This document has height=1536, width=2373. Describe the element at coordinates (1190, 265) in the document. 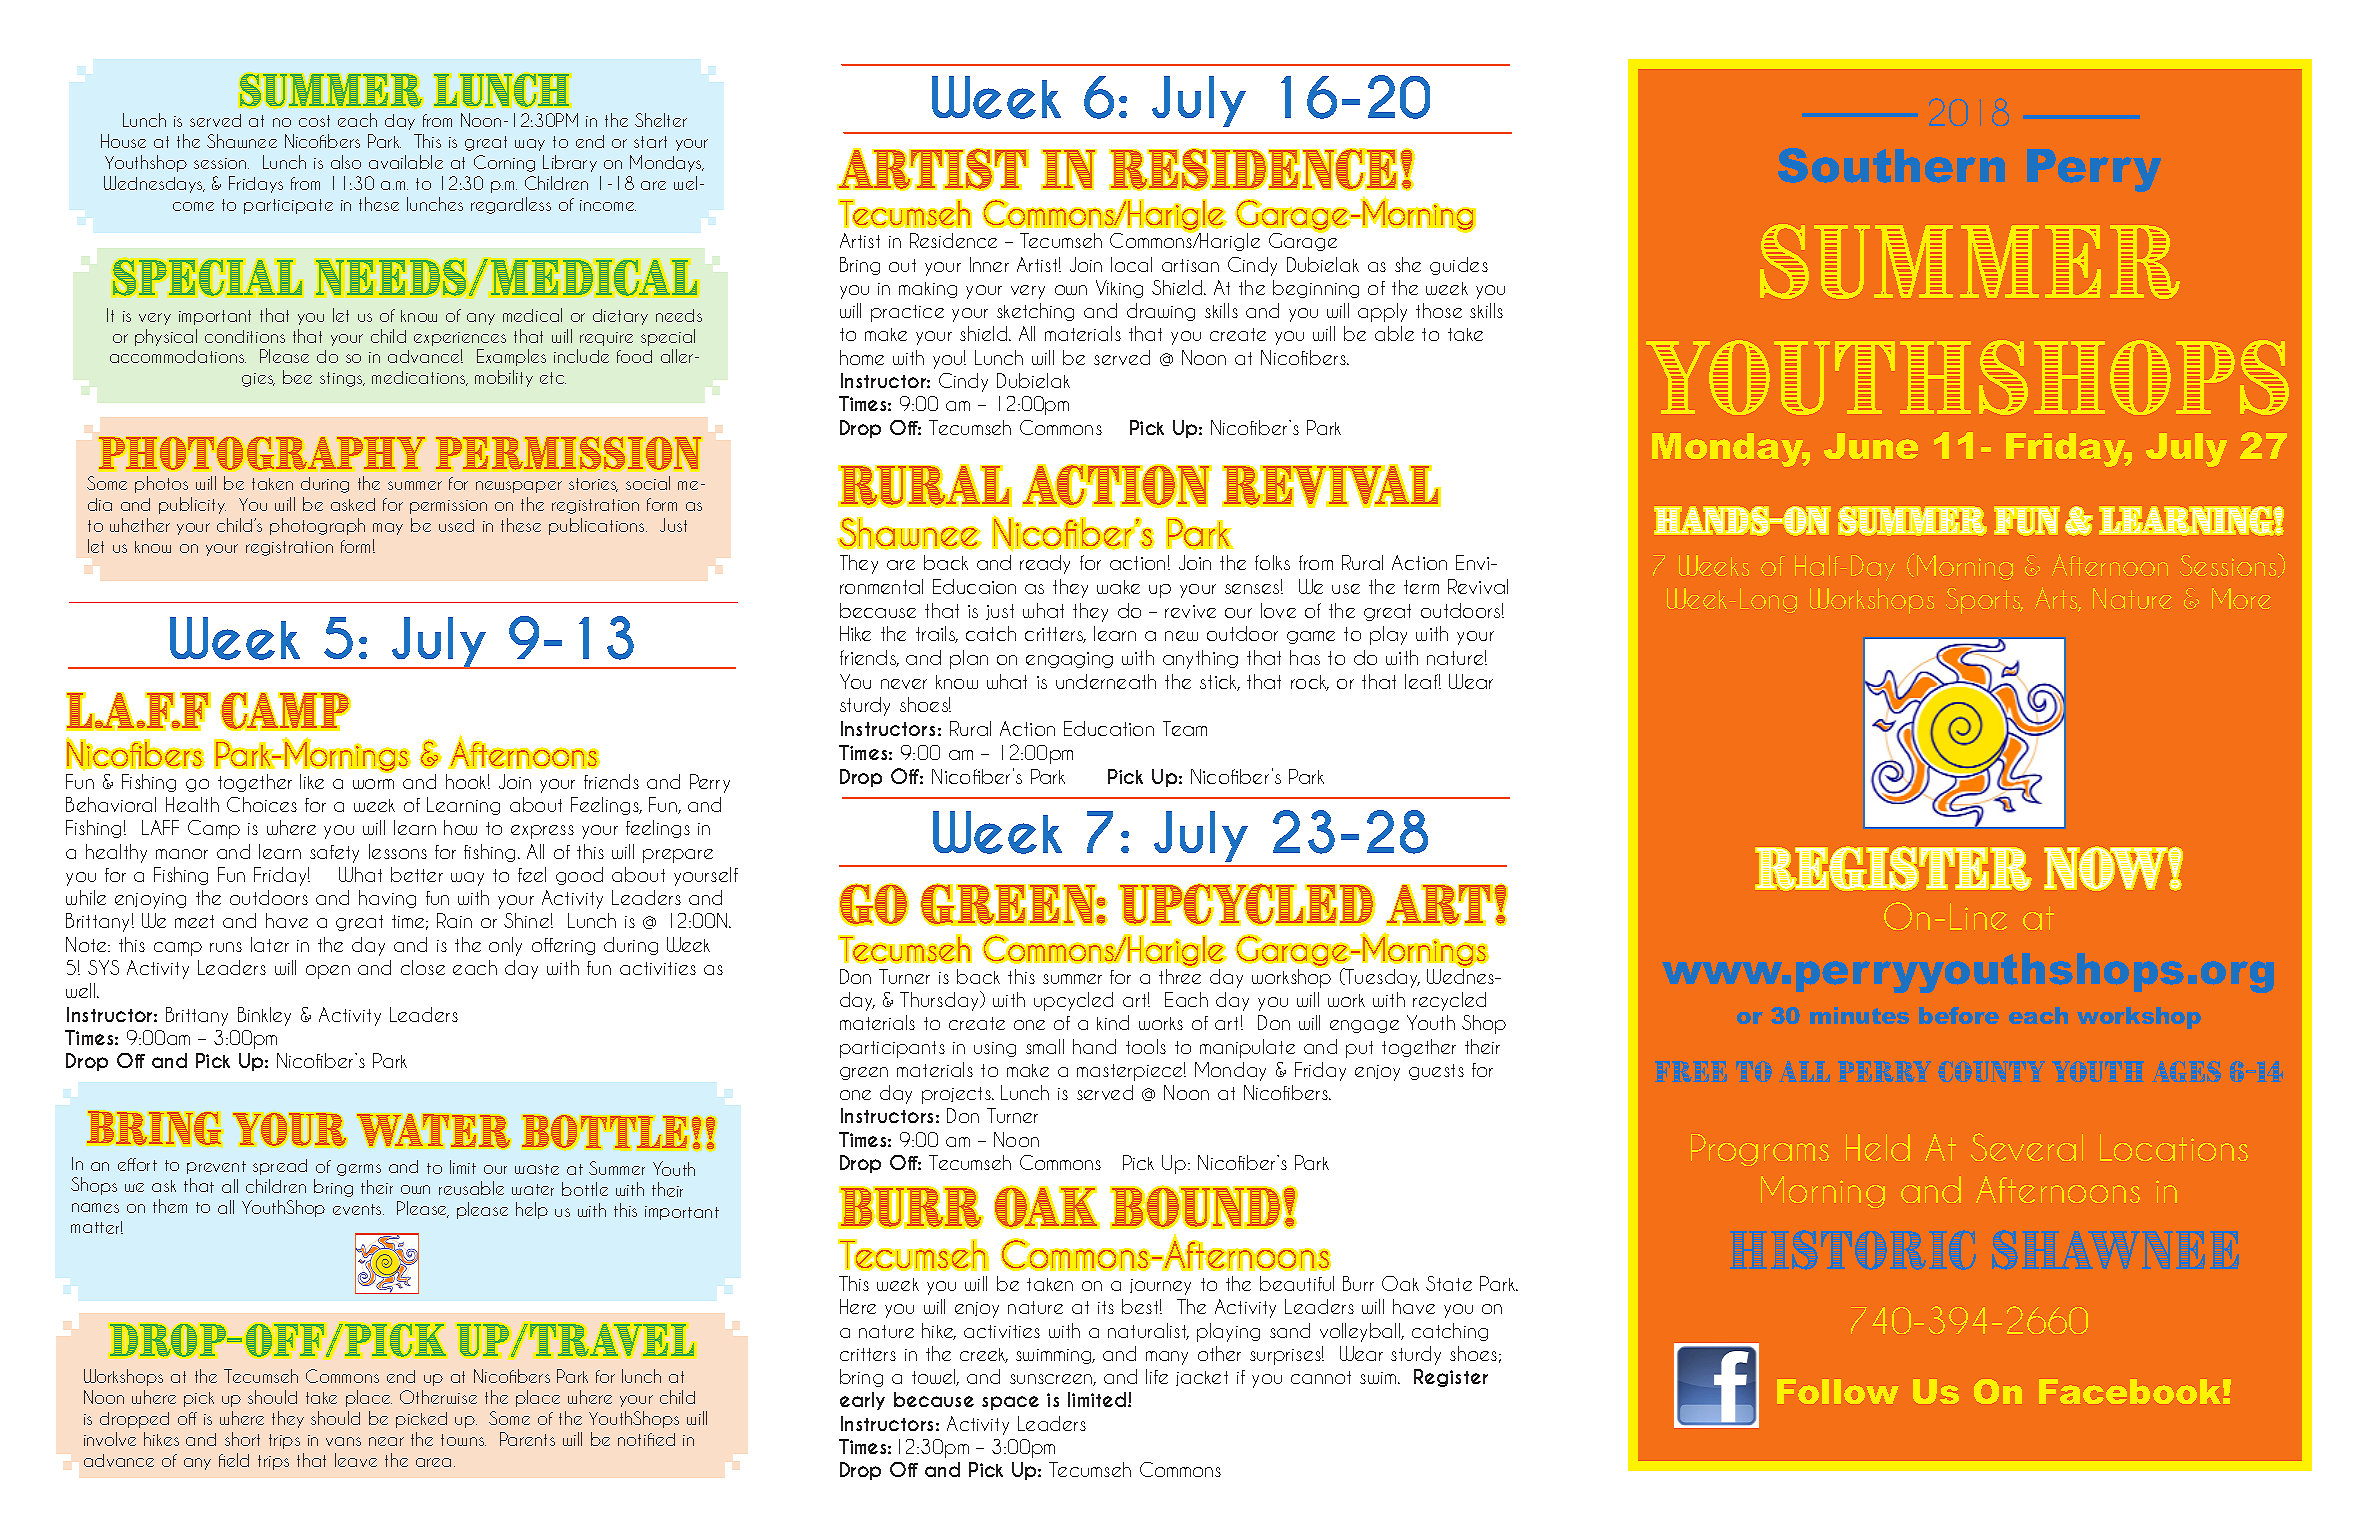

I see `artisan` at that location.
